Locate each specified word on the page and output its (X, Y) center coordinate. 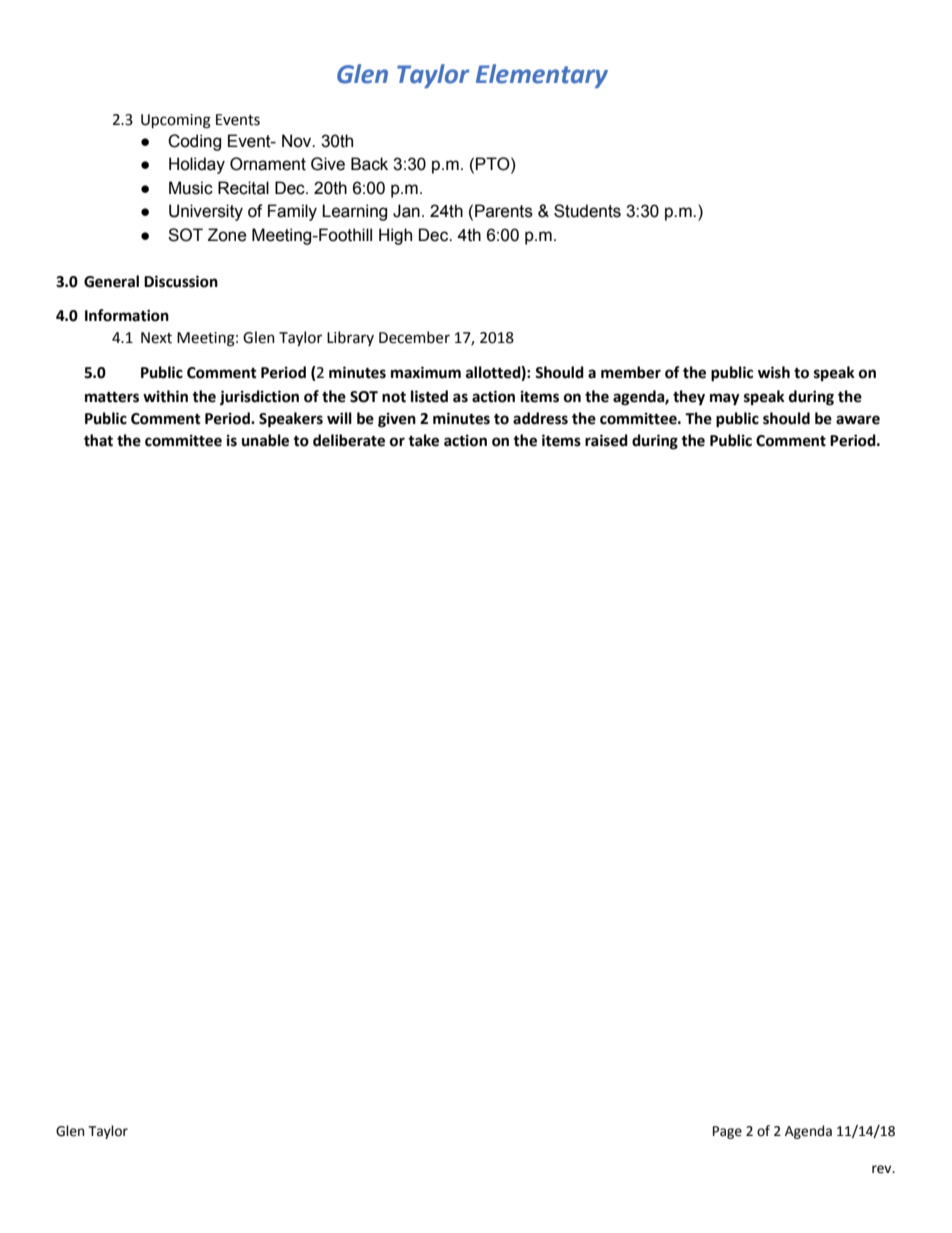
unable (265, 440)
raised (606, 440)
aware (858, 420)
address (540, 418)
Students (587, 211)
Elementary (542, 76)
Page (727, 1132)
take (423, 440)
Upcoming (176, 121)
